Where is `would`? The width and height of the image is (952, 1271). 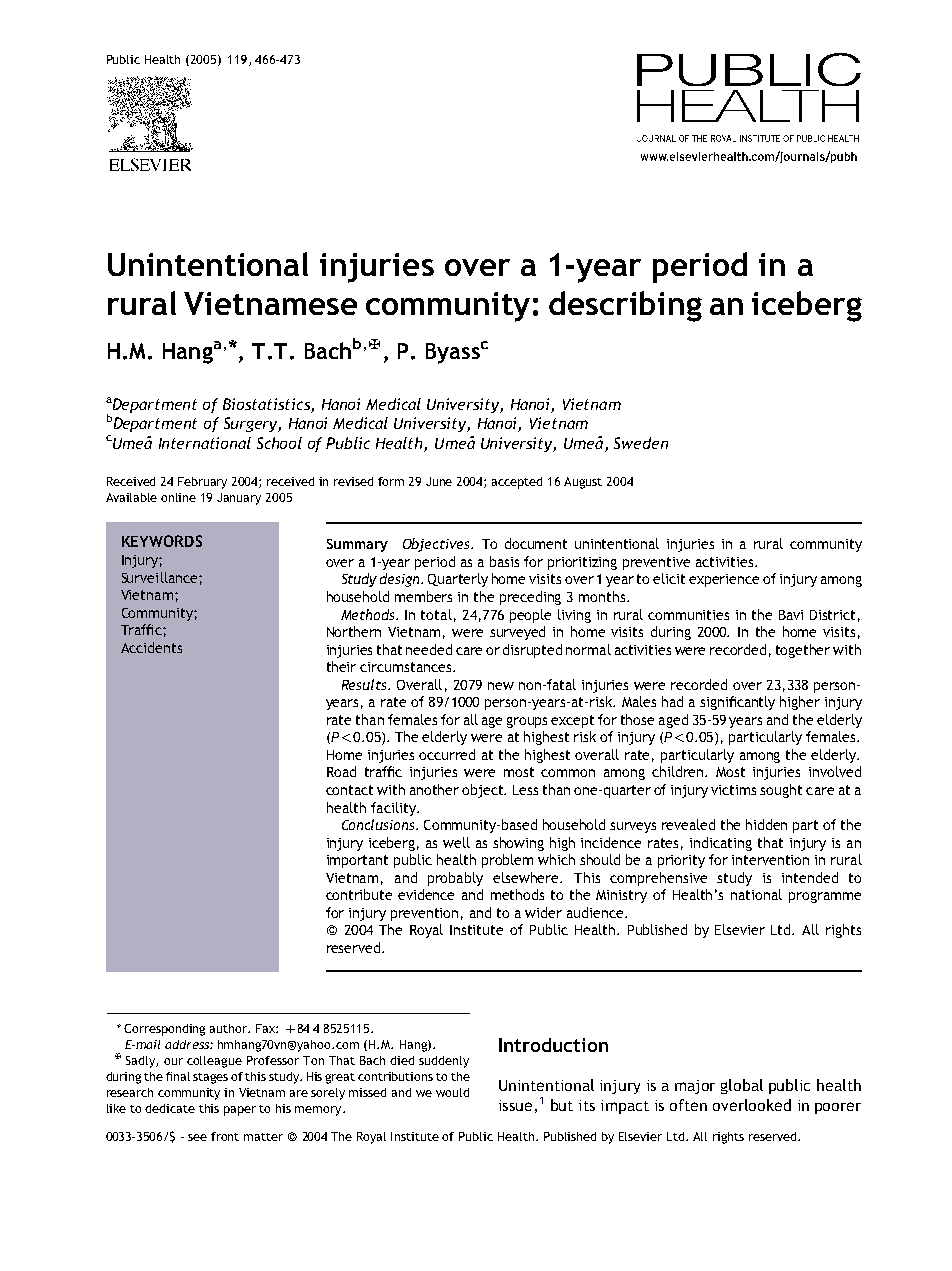 would is located at coordinates (452, 1092).
